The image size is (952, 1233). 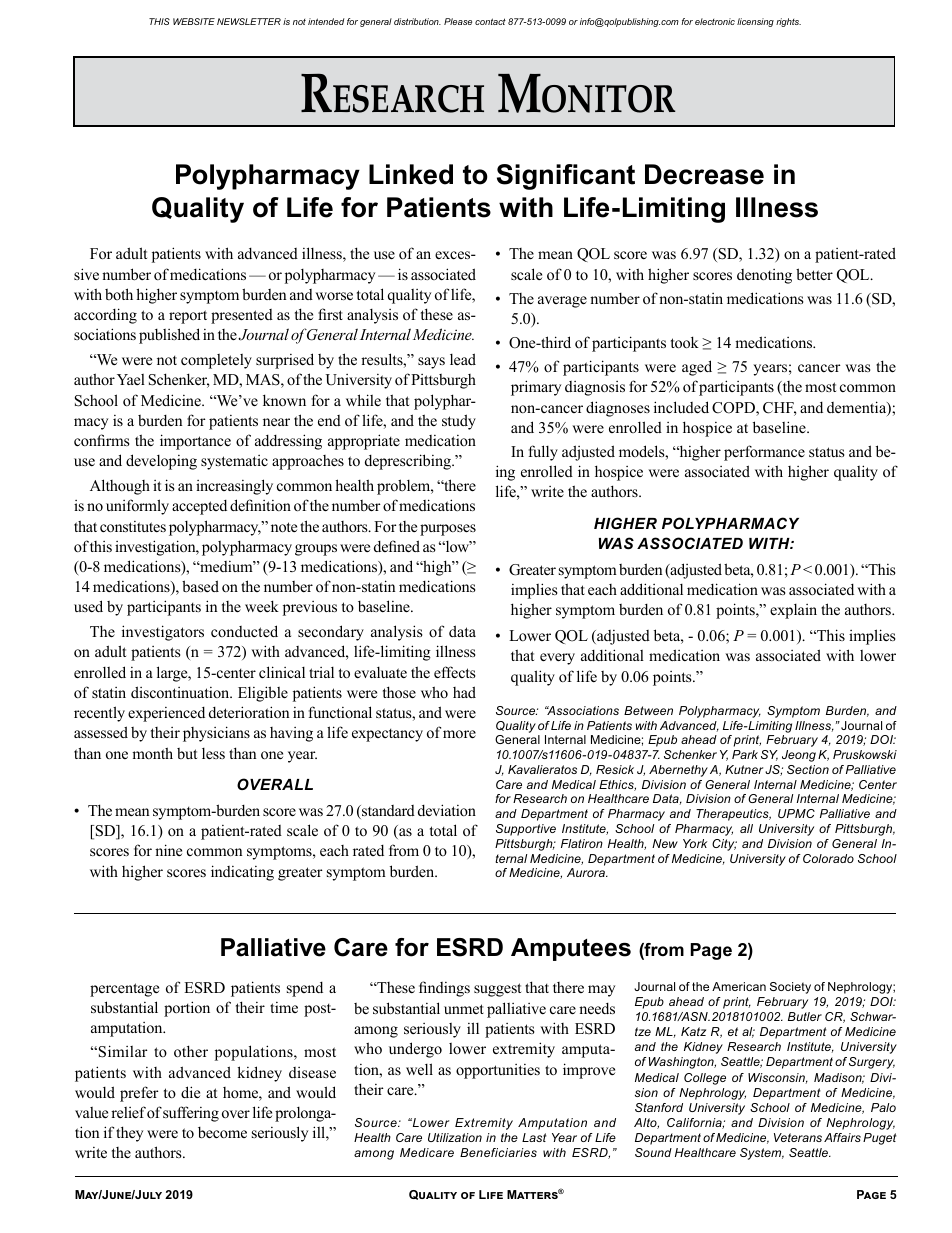 What do you see at coordinates (194, 21) in the screenshot?
I see `WEBSITE` at bounding box center [194, 21].
